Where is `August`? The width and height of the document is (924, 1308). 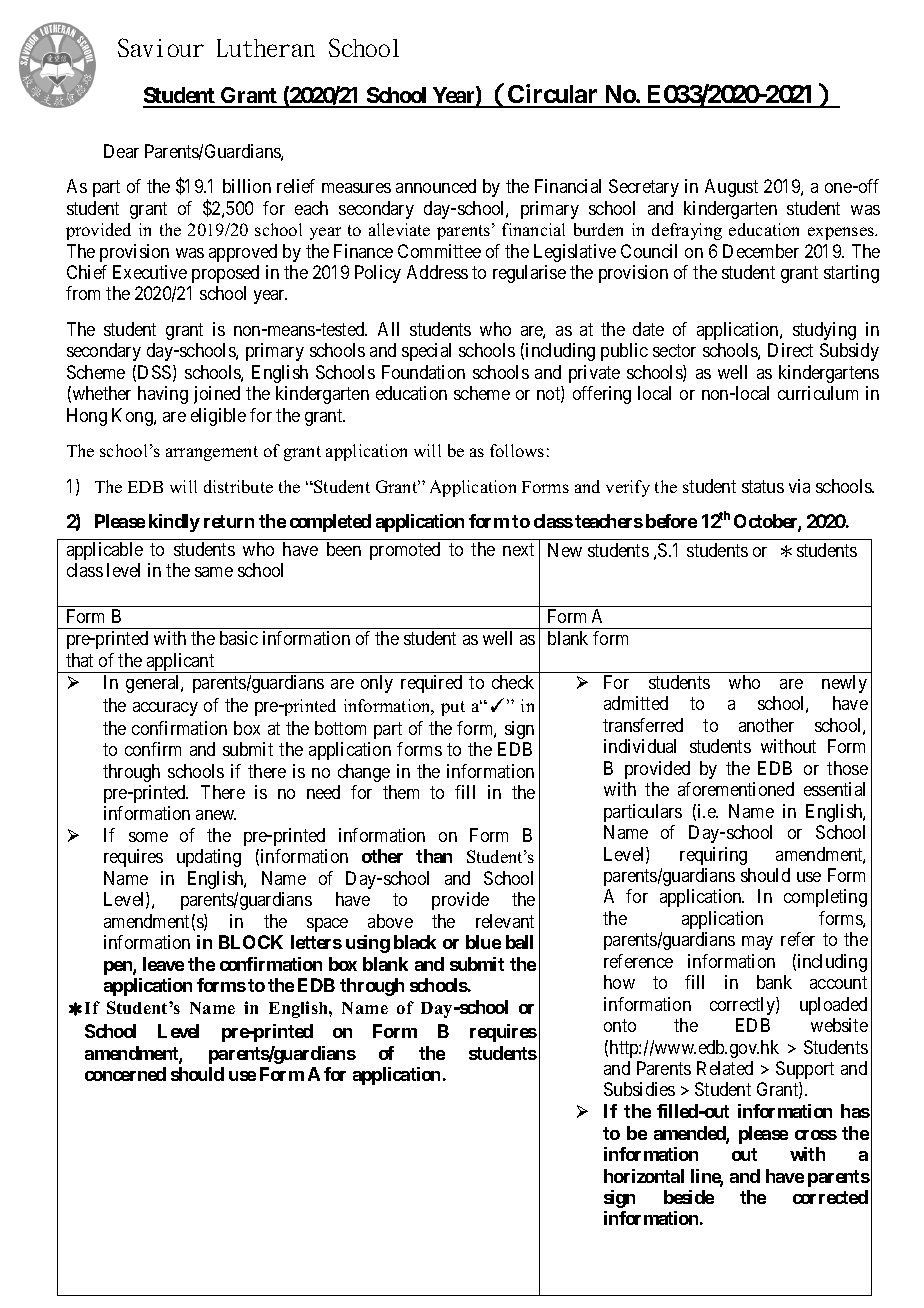 August is located at coordinates (731, 188).
